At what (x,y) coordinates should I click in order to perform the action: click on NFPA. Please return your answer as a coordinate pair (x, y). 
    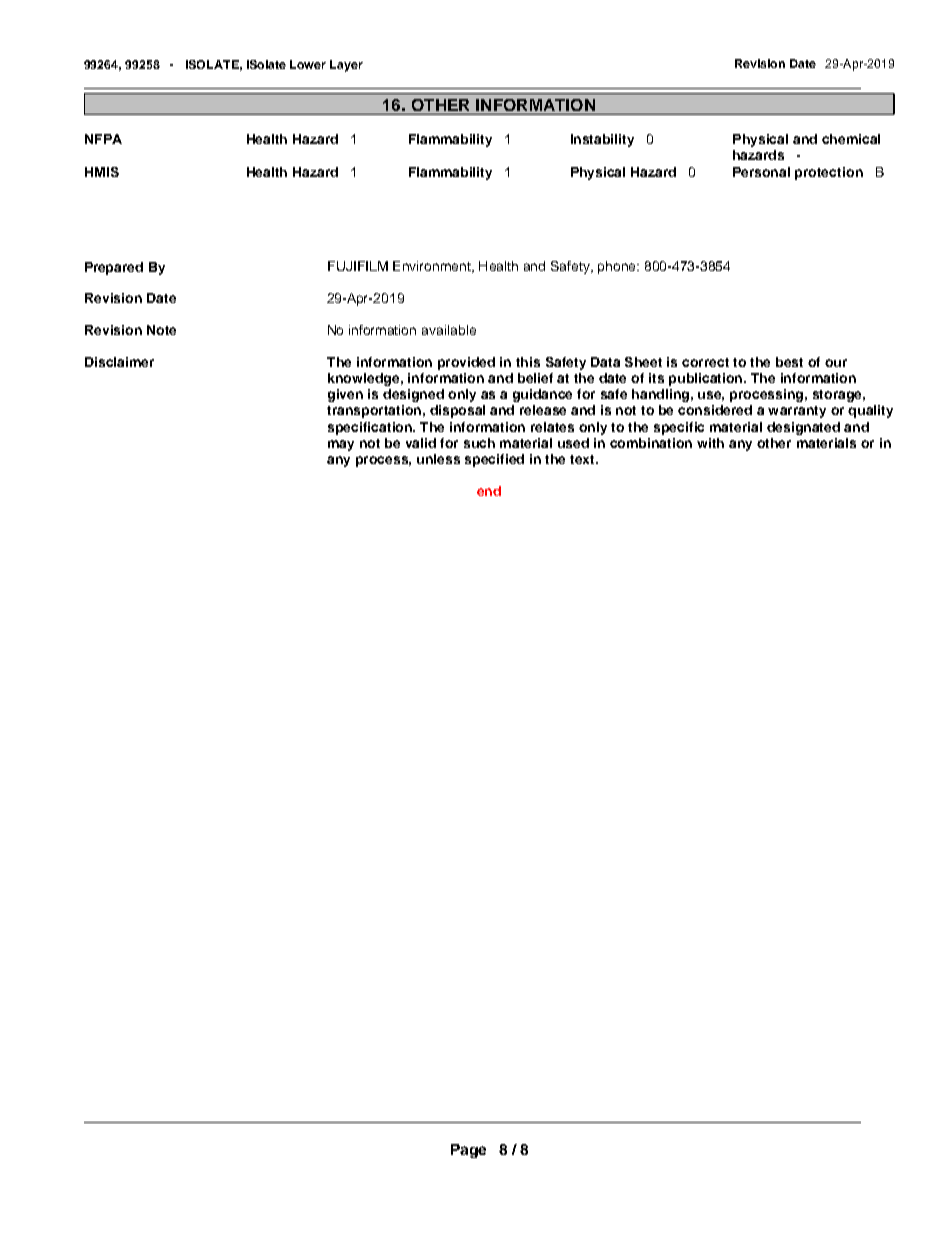
    Looking at the image, I should click on (103, 139).
